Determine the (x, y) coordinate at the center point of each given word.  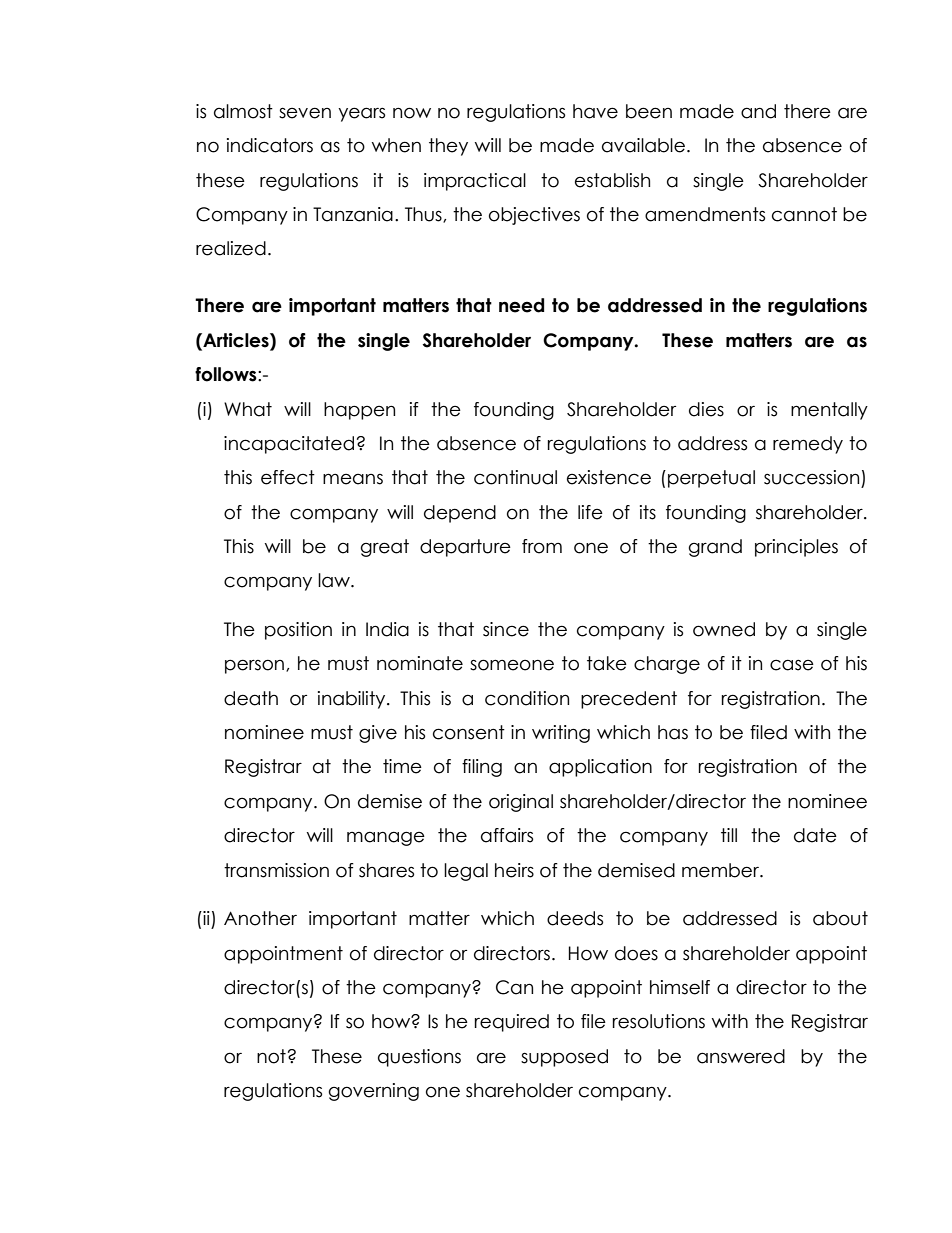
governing (374, 1092)
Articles (236, 341)
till (729, 835)
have (595, 111)
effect (288, 477)
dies (706, 409)
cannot (804, 214)
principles (796, 548)
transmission (276, 870)
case (792, 665)
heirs (514, 870)
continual (515, 477)
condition (527, 698)
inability (353, 700)
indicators (270, 145)
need (521, 305)
